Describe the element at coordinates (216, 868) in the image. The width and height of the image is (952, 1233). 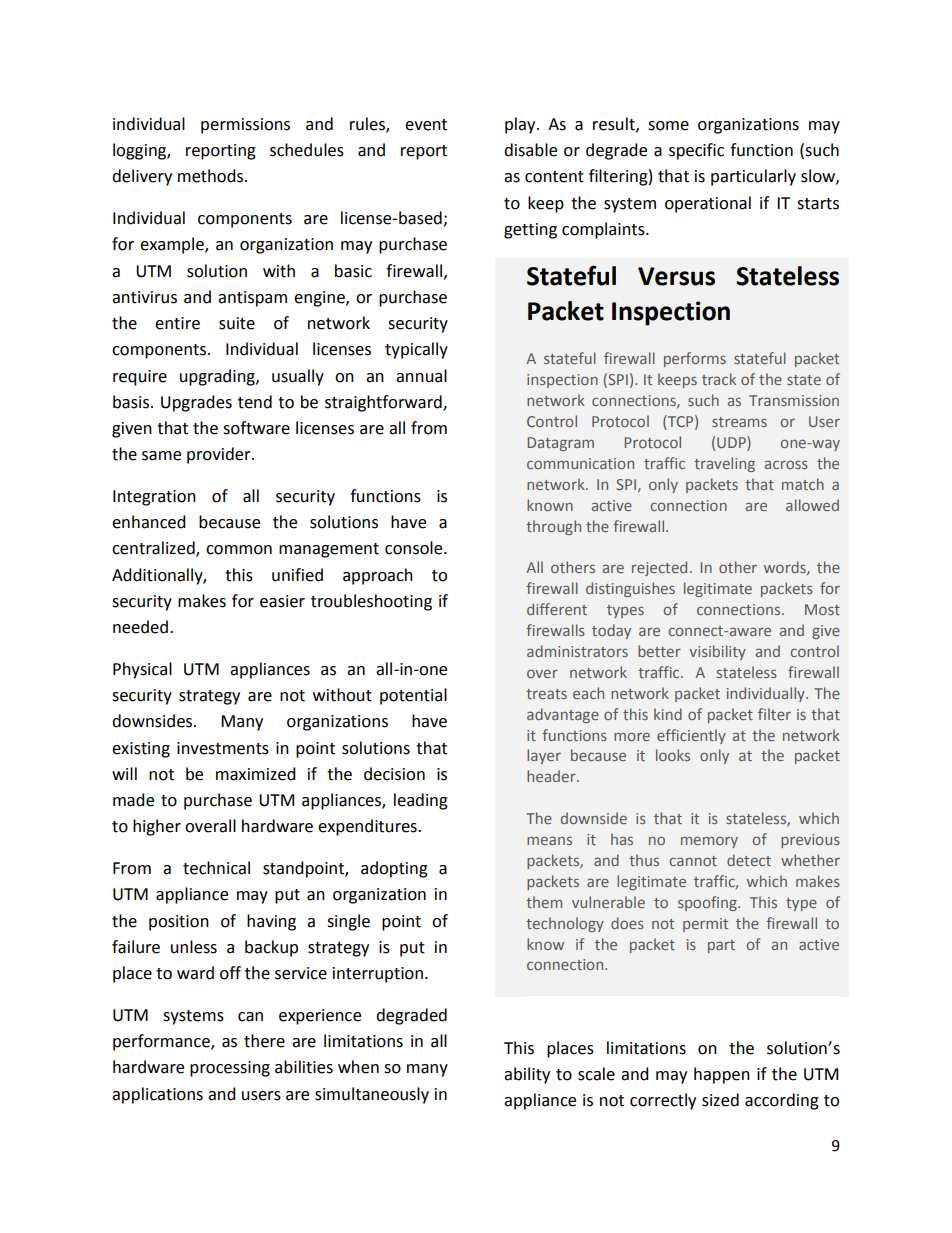
I see `technical` at that location.
